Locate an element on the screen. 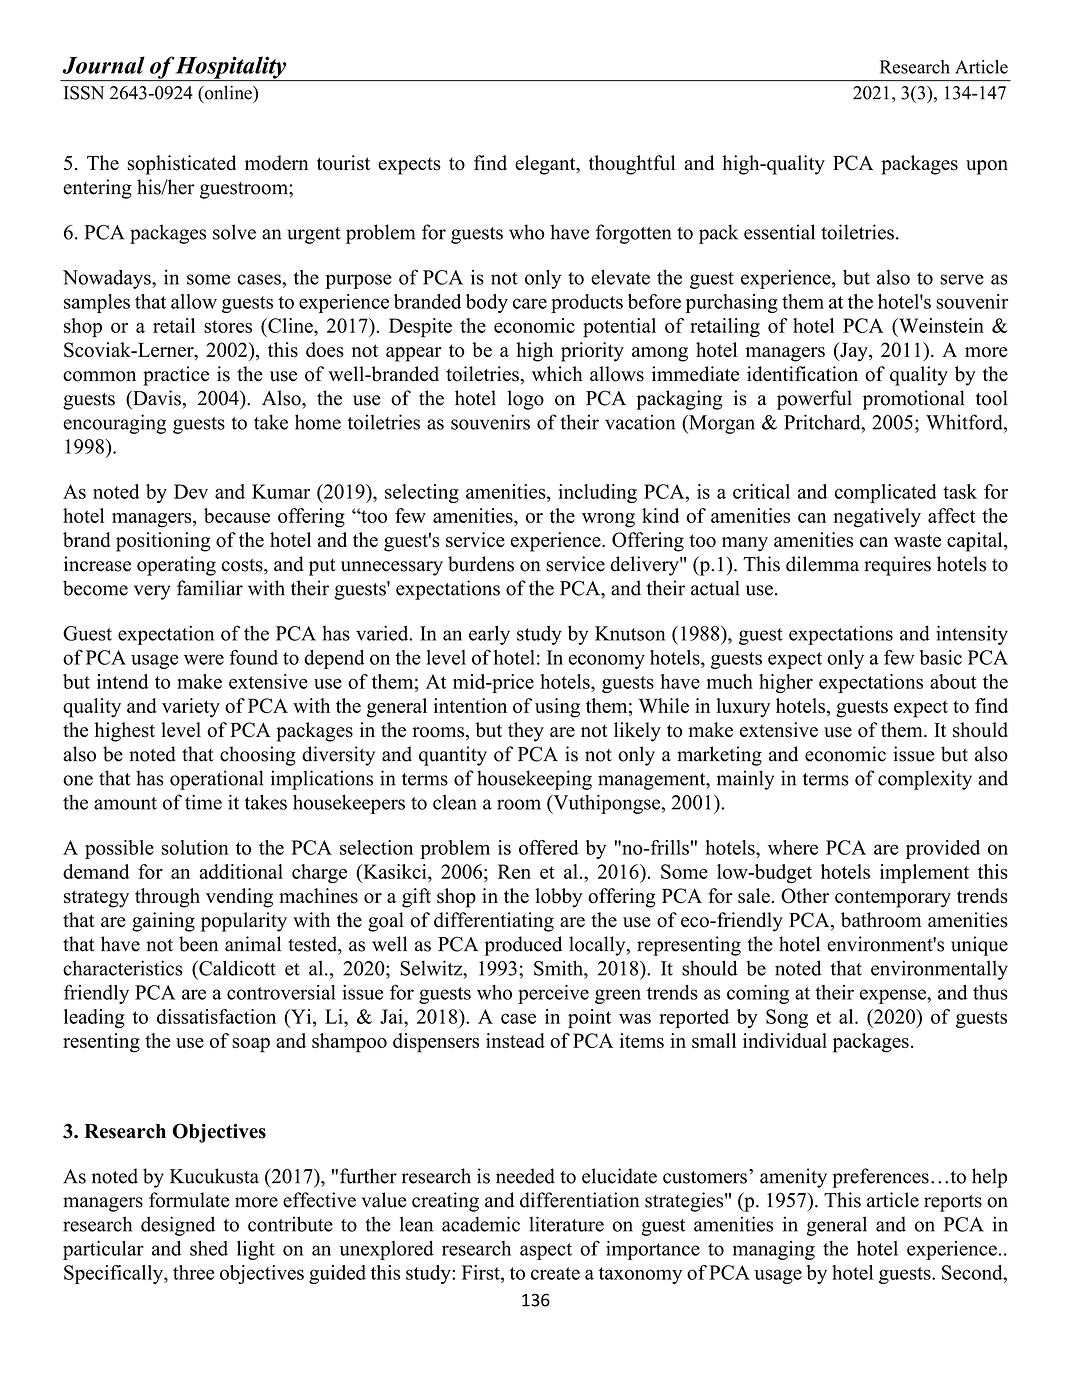 The width and height of the screenshot is (1071, 1386). basic is located at coordinates (941, 657).
